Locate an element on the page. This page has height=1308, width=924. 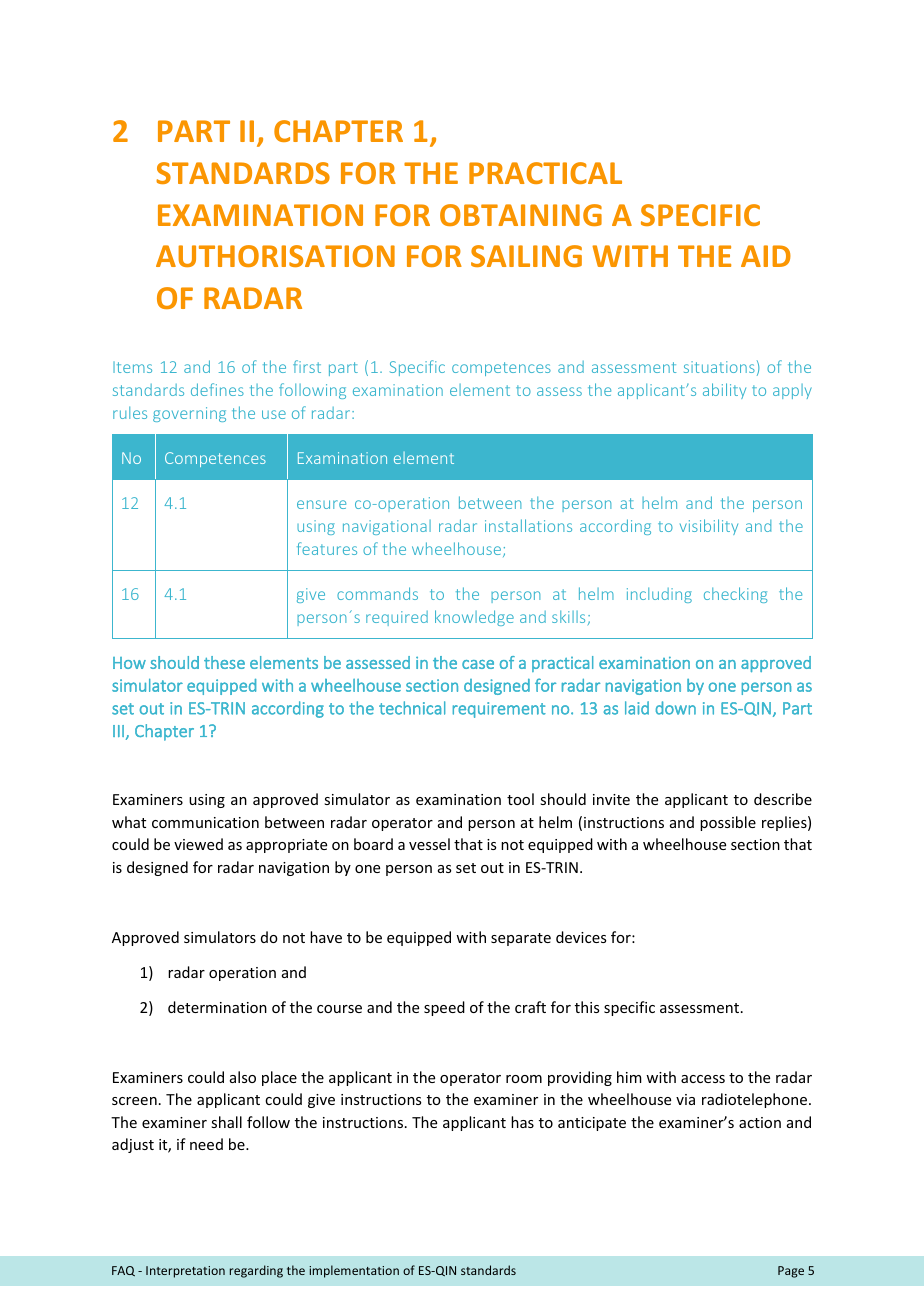
possible is located at coordinates (728, 823).
